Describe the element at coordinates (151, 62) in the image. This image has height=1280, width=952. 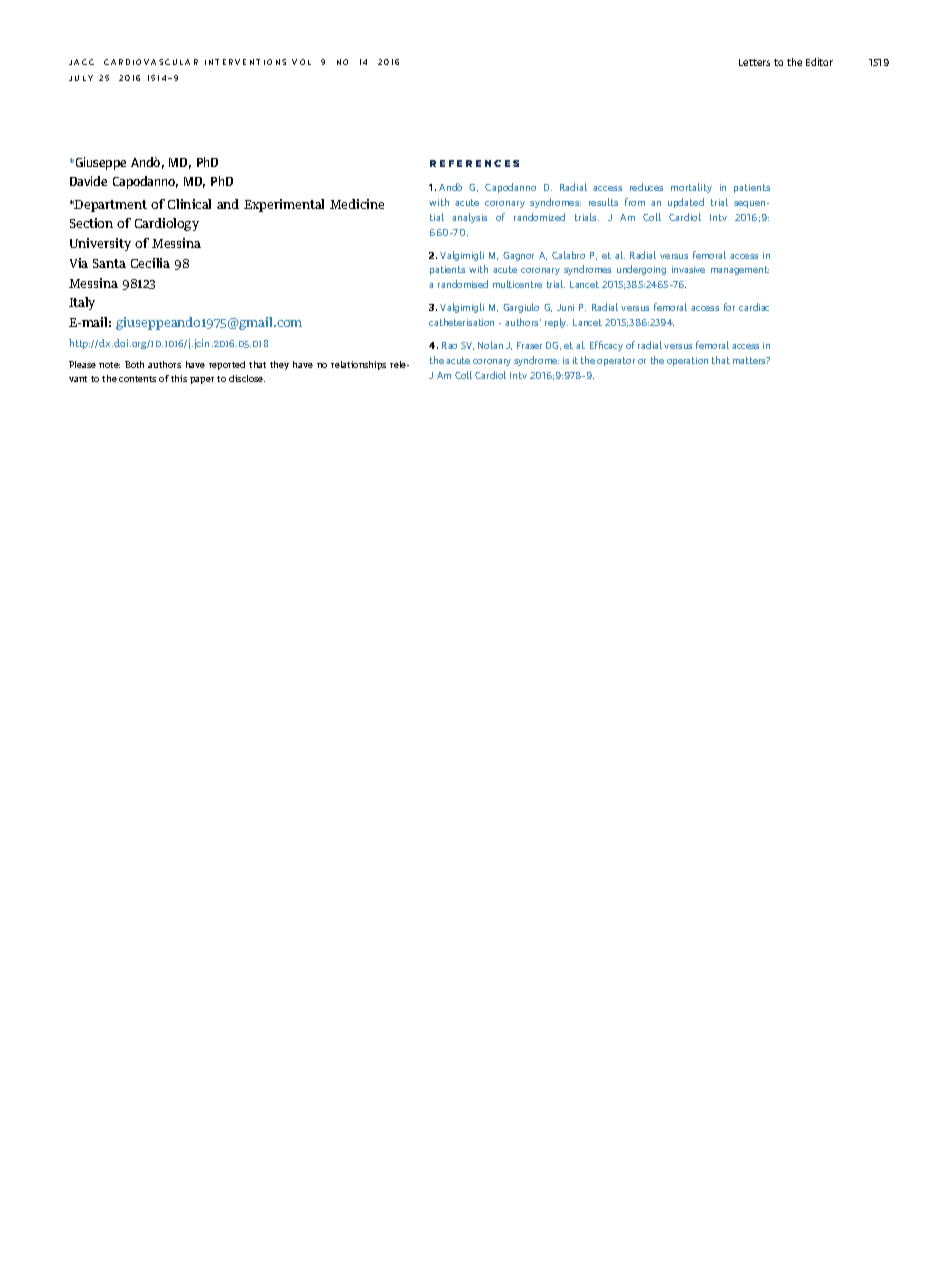
I see `CARDIOVASCULAR` at that location.
